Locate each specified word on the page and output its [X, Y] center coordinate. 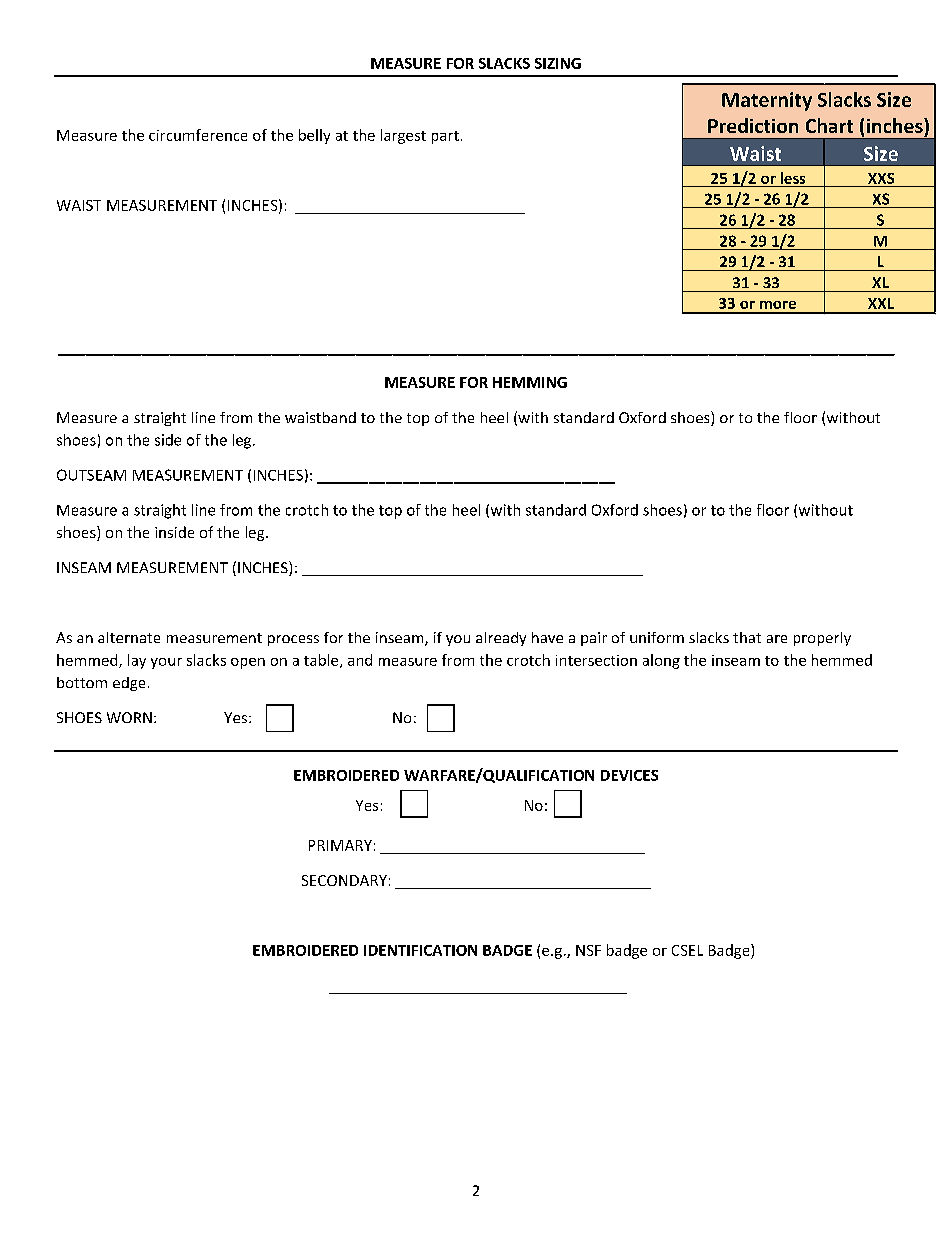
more [778, 305]
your [166, 663]
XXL [881, 303]
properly [822, 639]
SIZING [558, 63]
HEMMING [530, 382]
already [501, 639]
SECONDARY [344, 880]
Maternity [767, 101]
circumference [198, 135]
